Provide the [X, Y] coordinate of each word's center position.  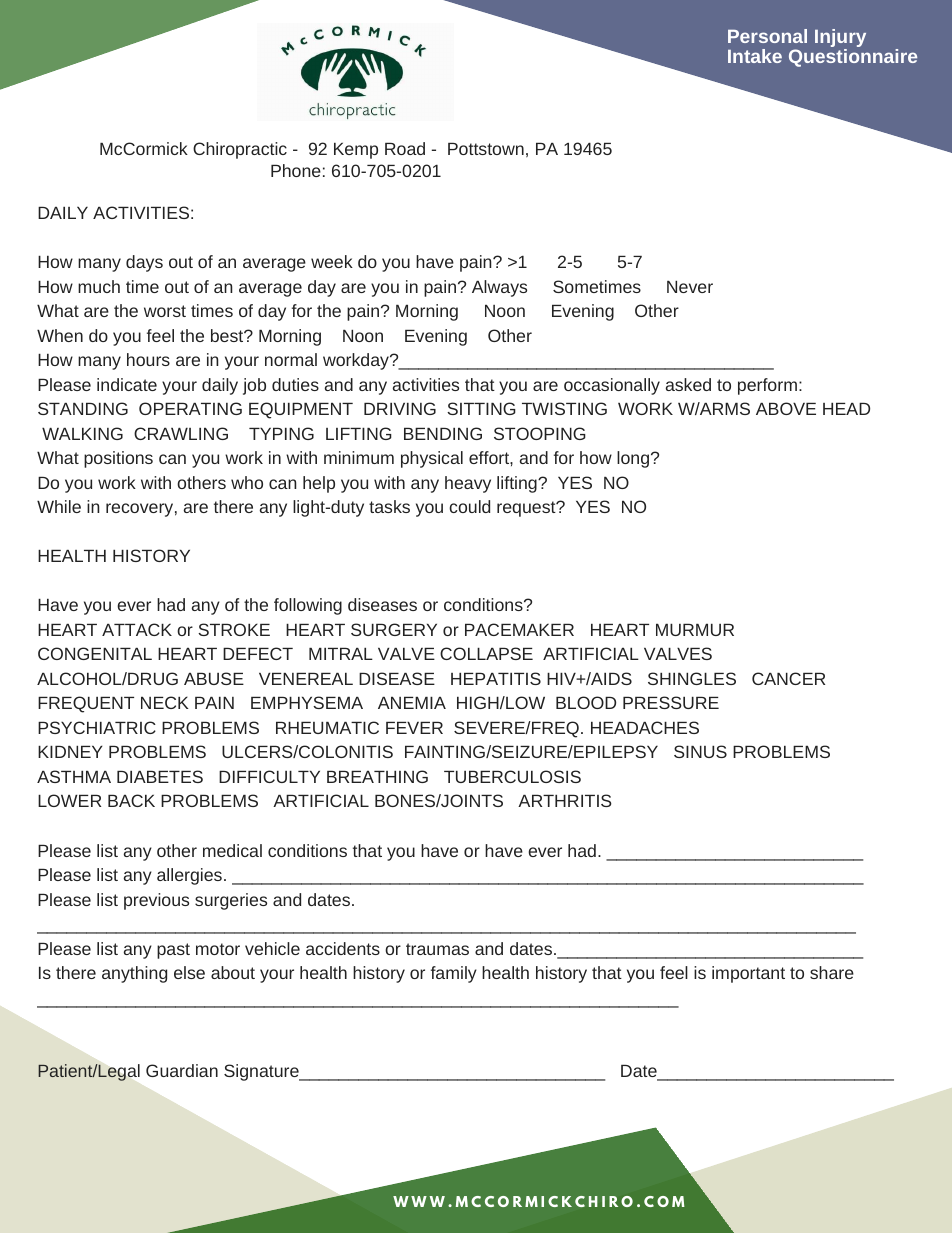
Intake [755, 56]
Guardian [182, 1070]
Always [499, 288]
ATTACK [137, 629]
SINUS [700, 751]
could [469, 506]
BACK [131, 800]
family [454, 974]
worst [165, 311]
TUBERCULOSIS [512, 776]
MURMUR [695, 629]
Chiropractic [240, 150]
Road [405, 148]
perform [767, 386]
